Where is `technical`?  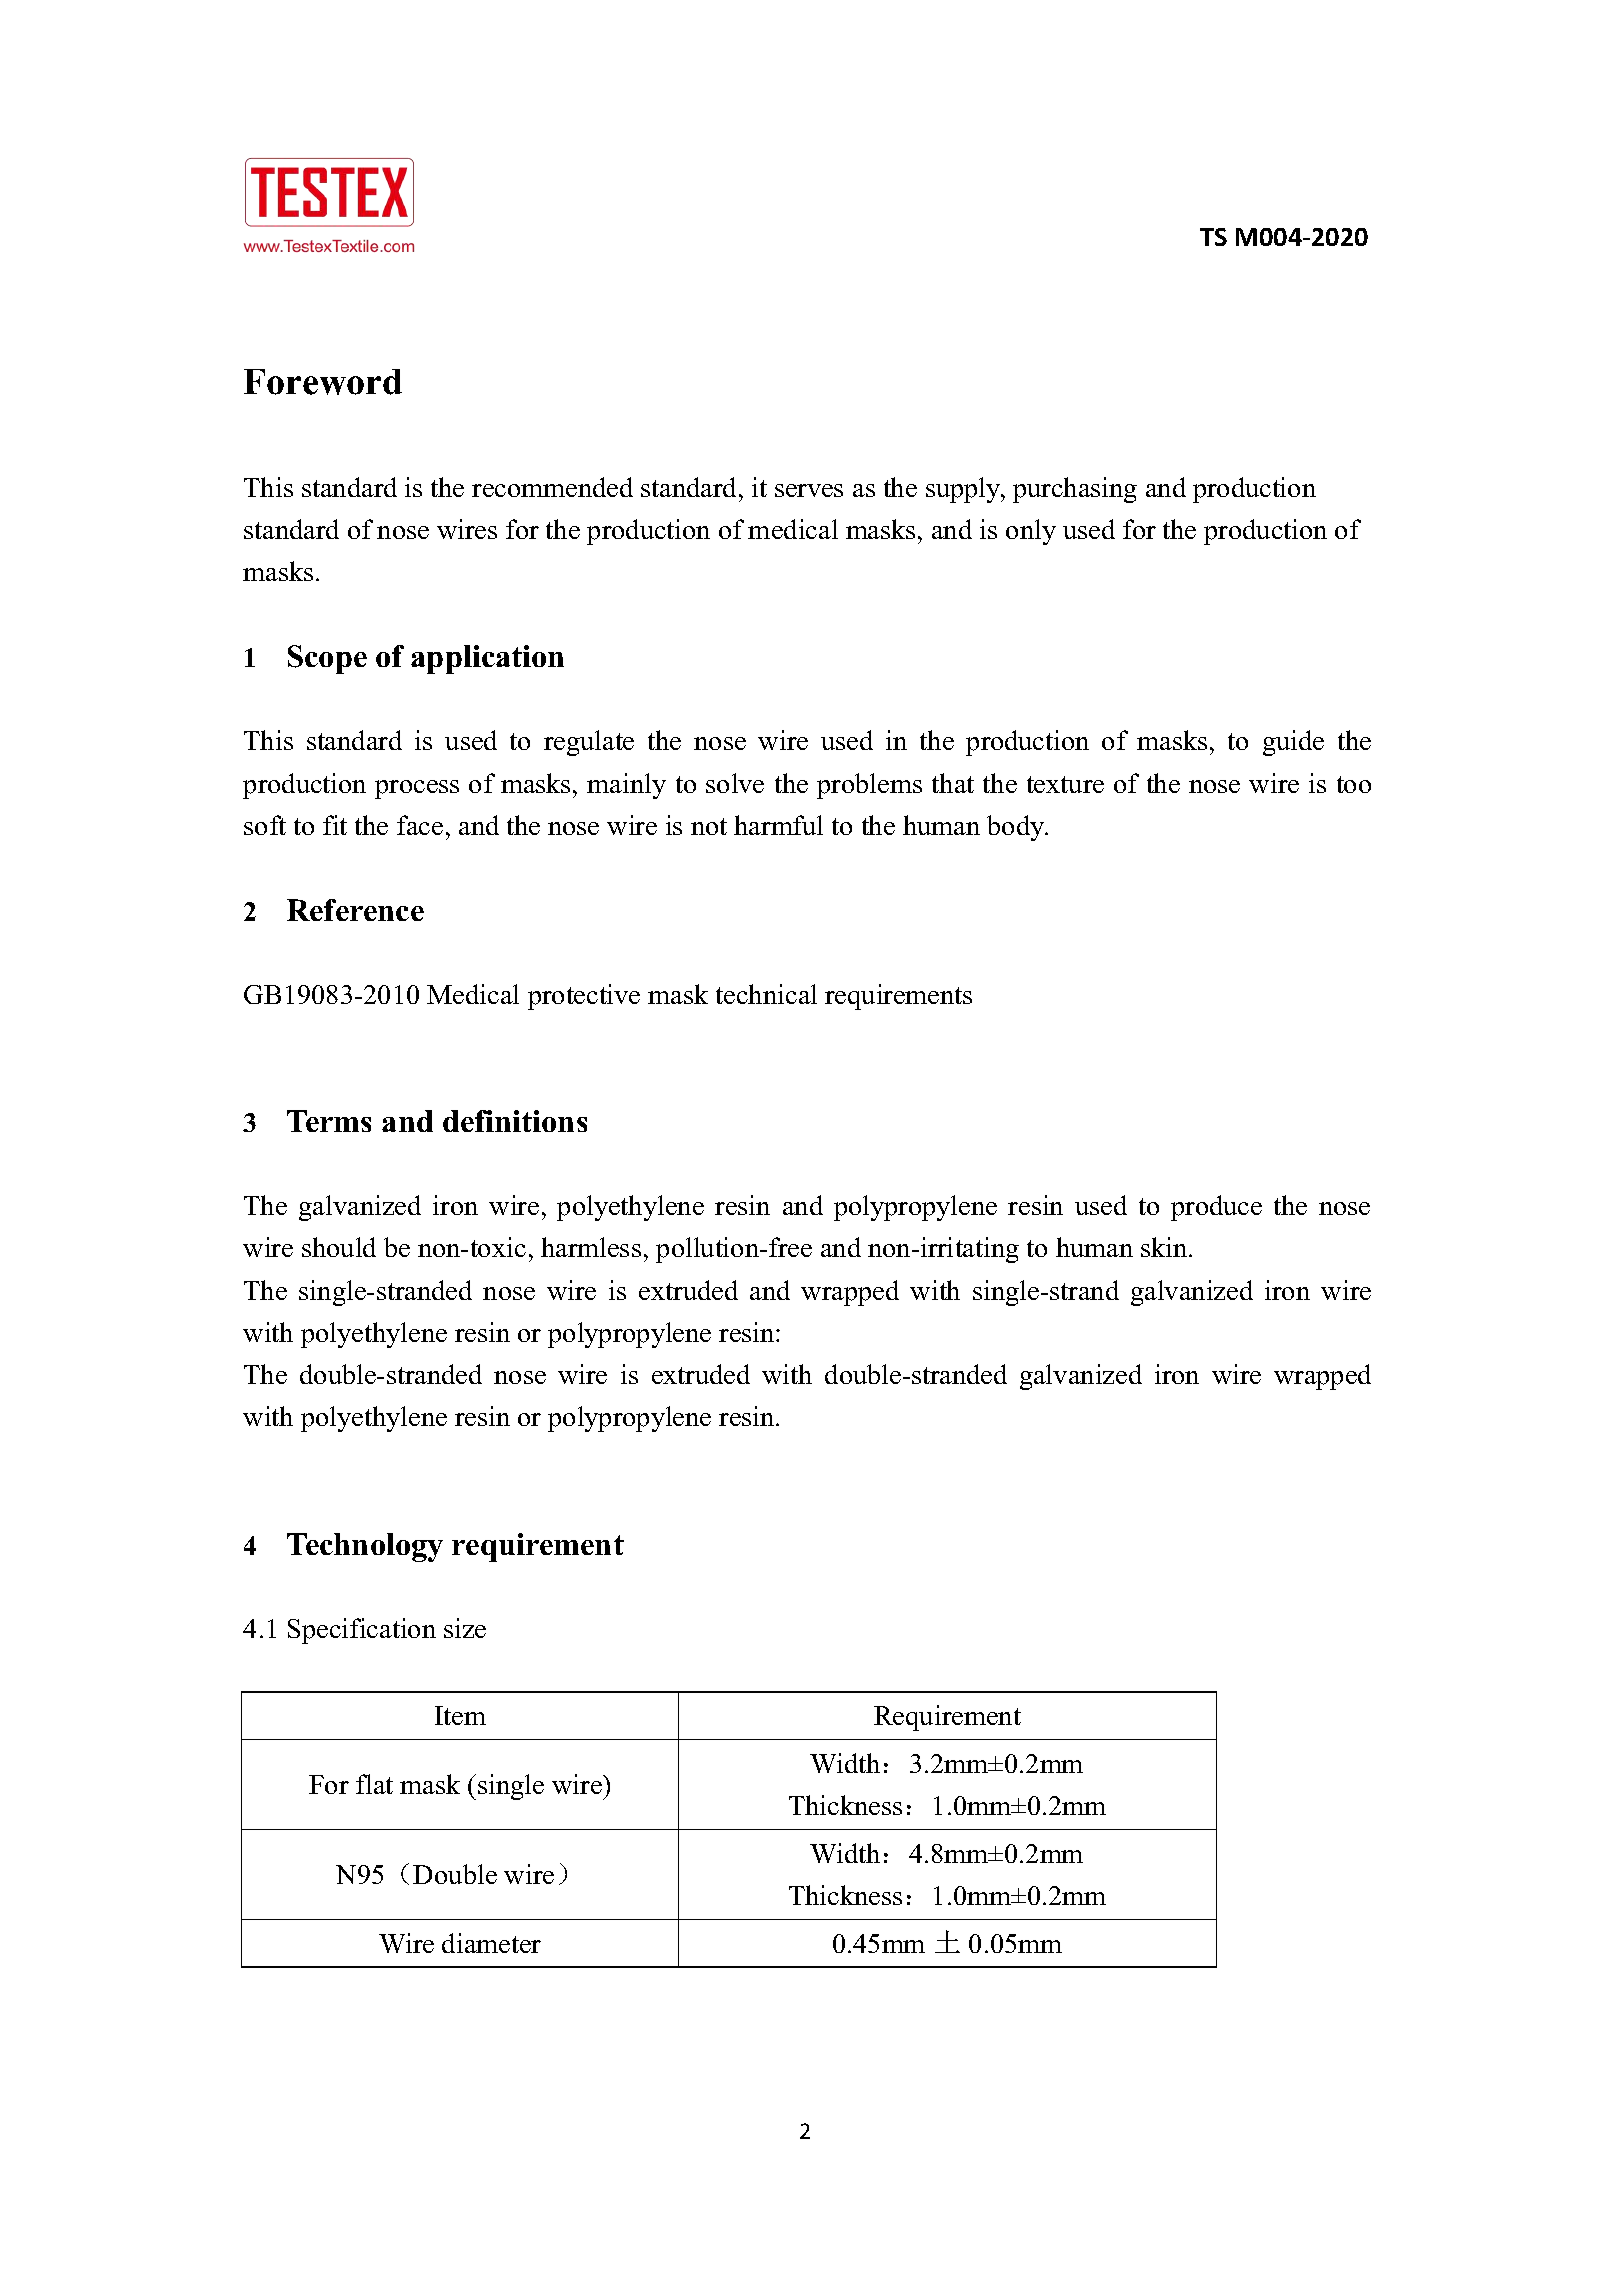
technical is located at coordinates (766, 994).
